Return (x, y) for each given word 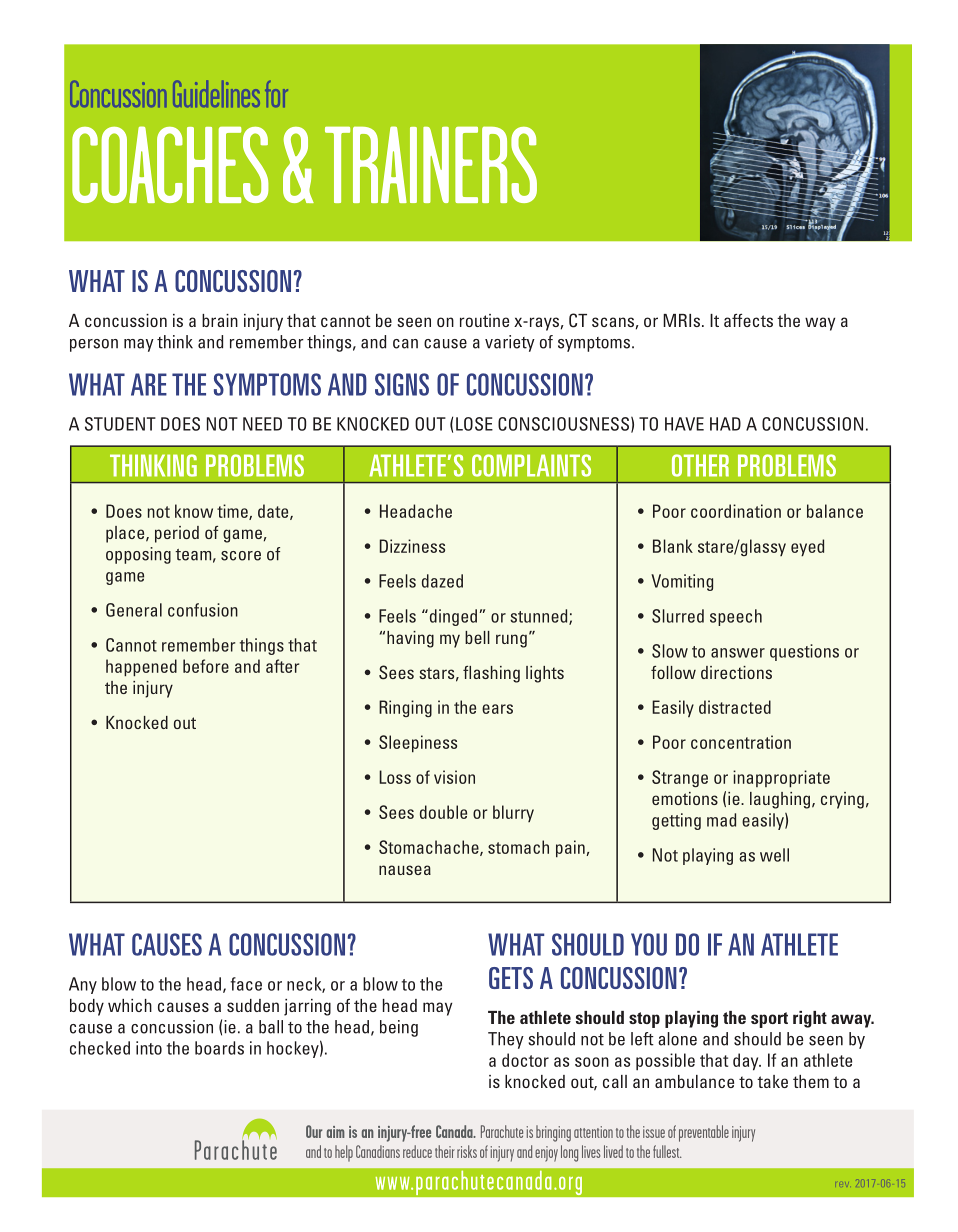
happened (141, 668)
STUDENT (120, 424)
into (149, 1048)
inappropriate (781, 779)
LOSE (474, 424)
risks (467, 1151)
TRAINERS (431, 164)
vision (454, 777)
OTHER (700, 465)
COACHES (170, 164)
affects (748, 320)
